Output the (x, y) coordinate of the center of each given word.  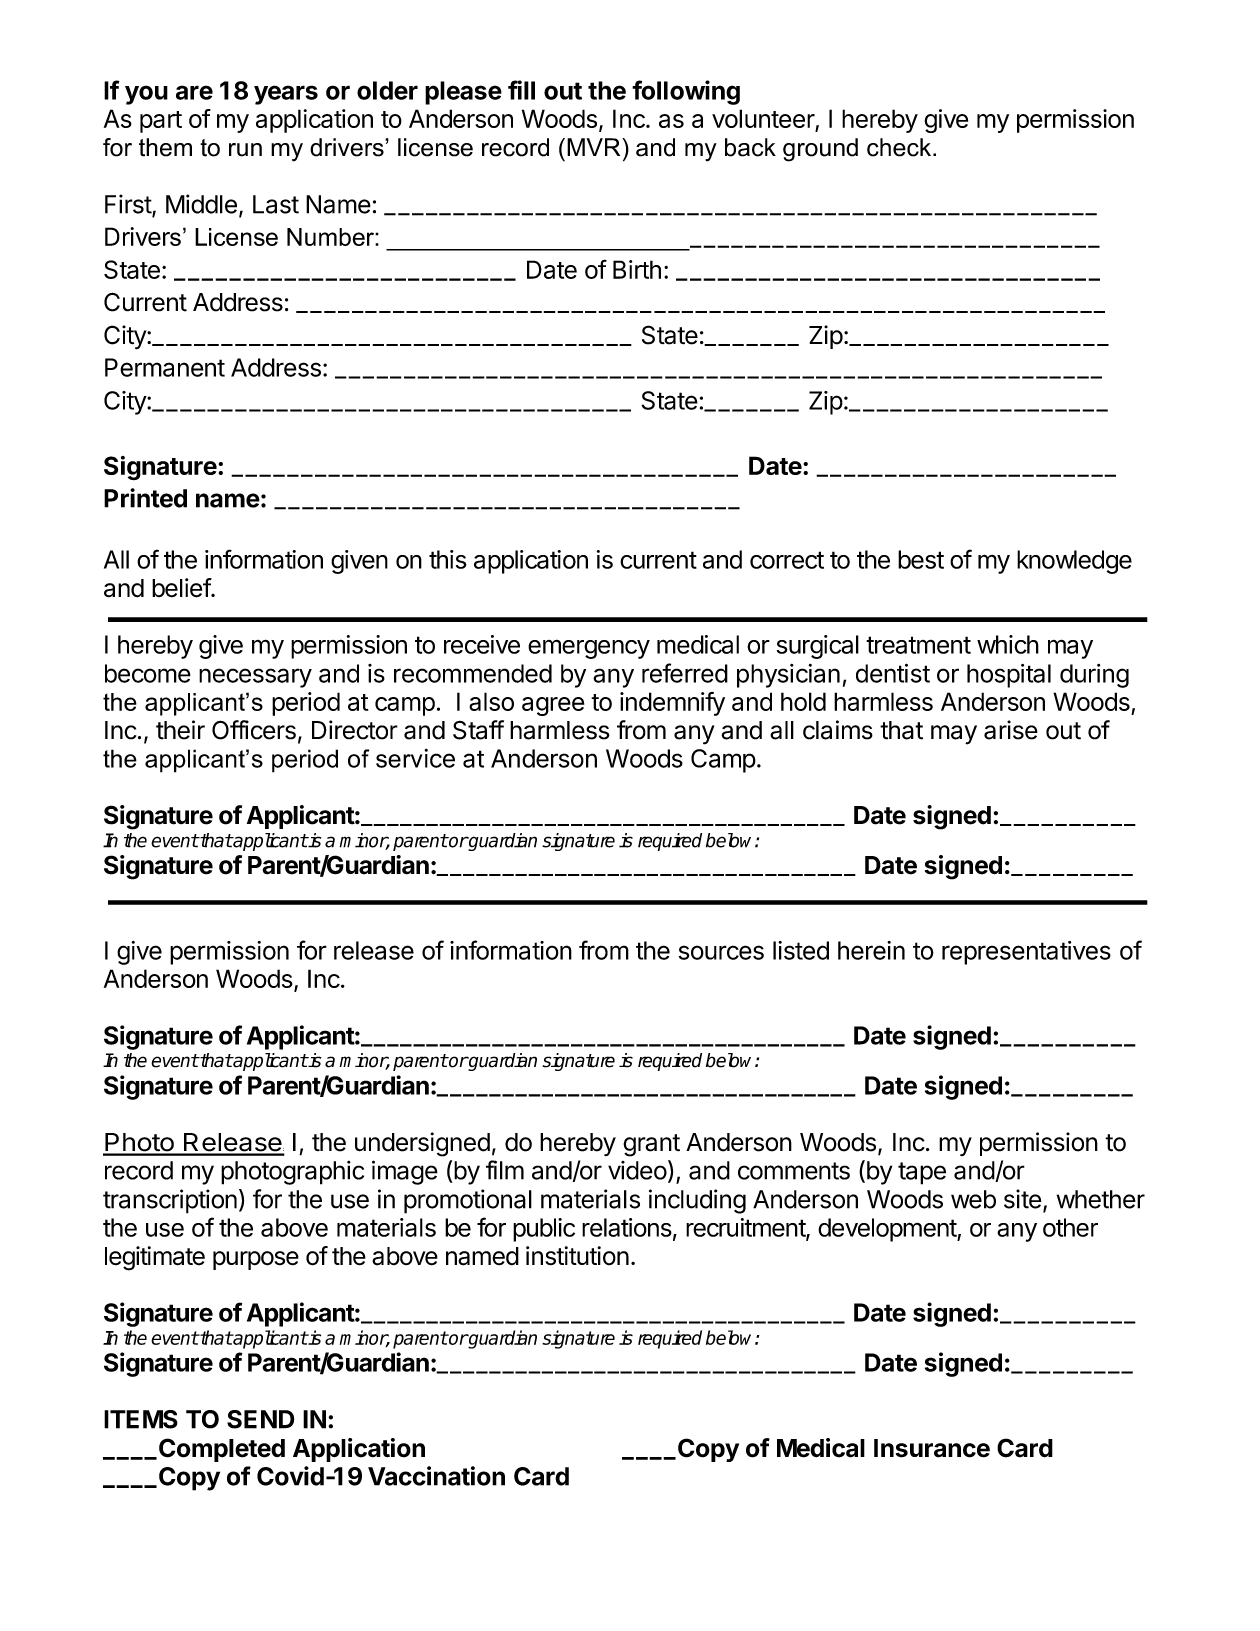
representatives (1026, 953)
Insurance (932, 1448)
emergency (589, 649)
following (686, 92)
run (245, 150)
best (921, 559)
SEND (260, 1419)
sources (721, 952)
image (405, 1172)
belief (182, 588)
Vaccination (436, 1476)
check (900, 147)
